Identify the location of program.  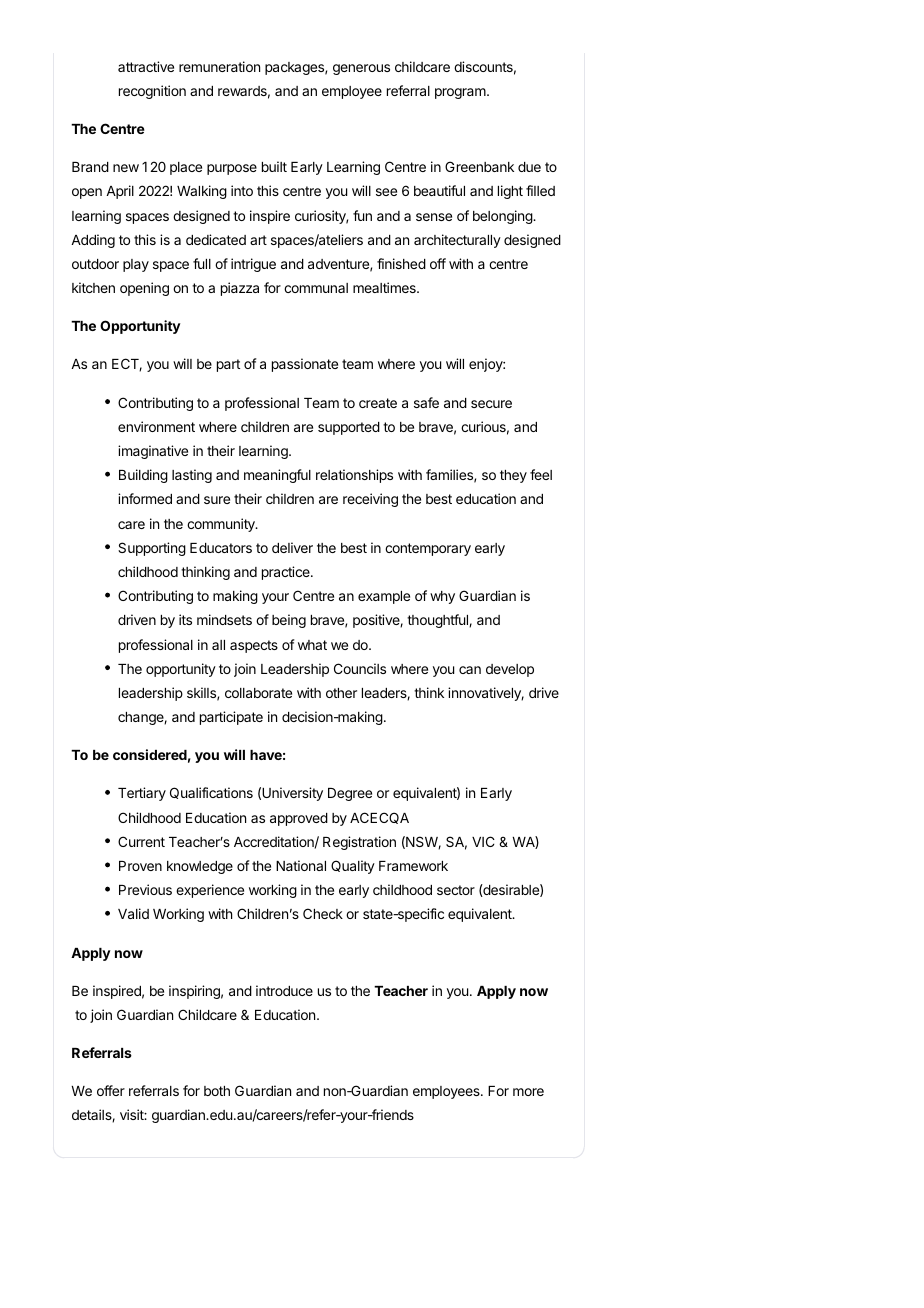
(461, 93).
